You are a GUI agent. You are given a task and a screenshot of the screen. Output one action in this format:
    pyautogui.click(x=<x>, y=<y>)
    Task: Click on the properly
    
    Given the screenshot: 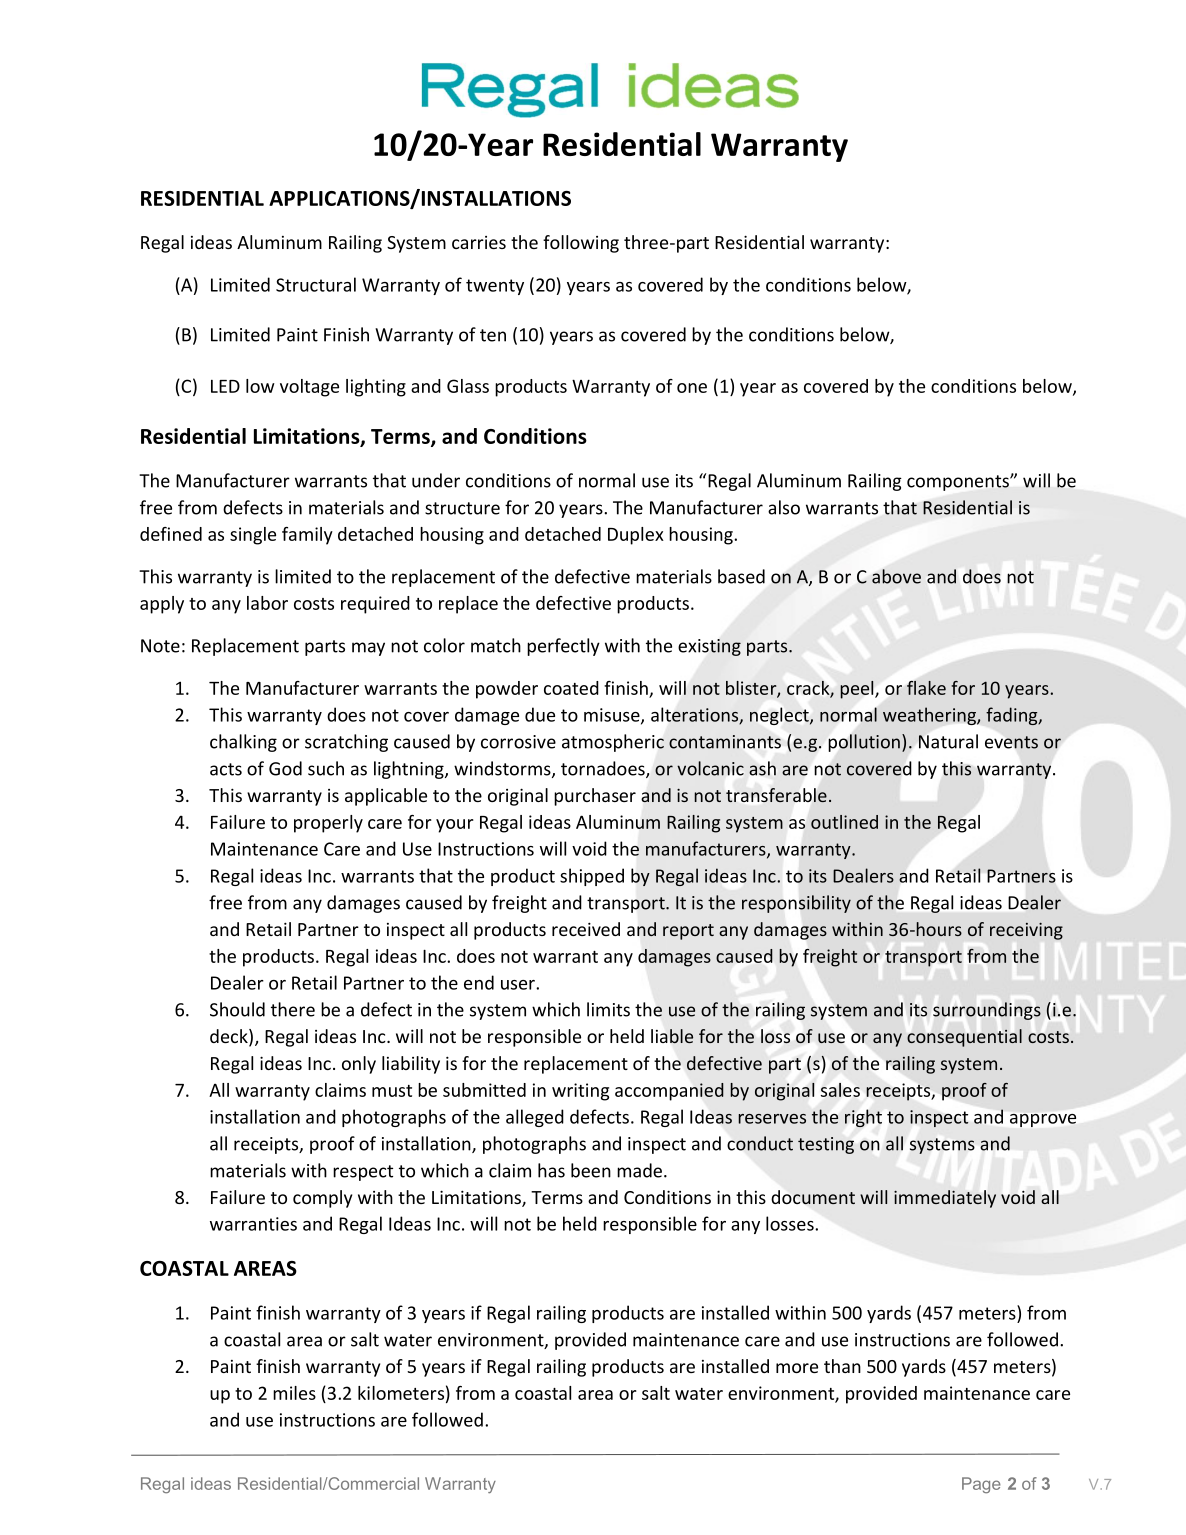 What is the action you would take?
    pyautogui.click(x=328, y=824)
